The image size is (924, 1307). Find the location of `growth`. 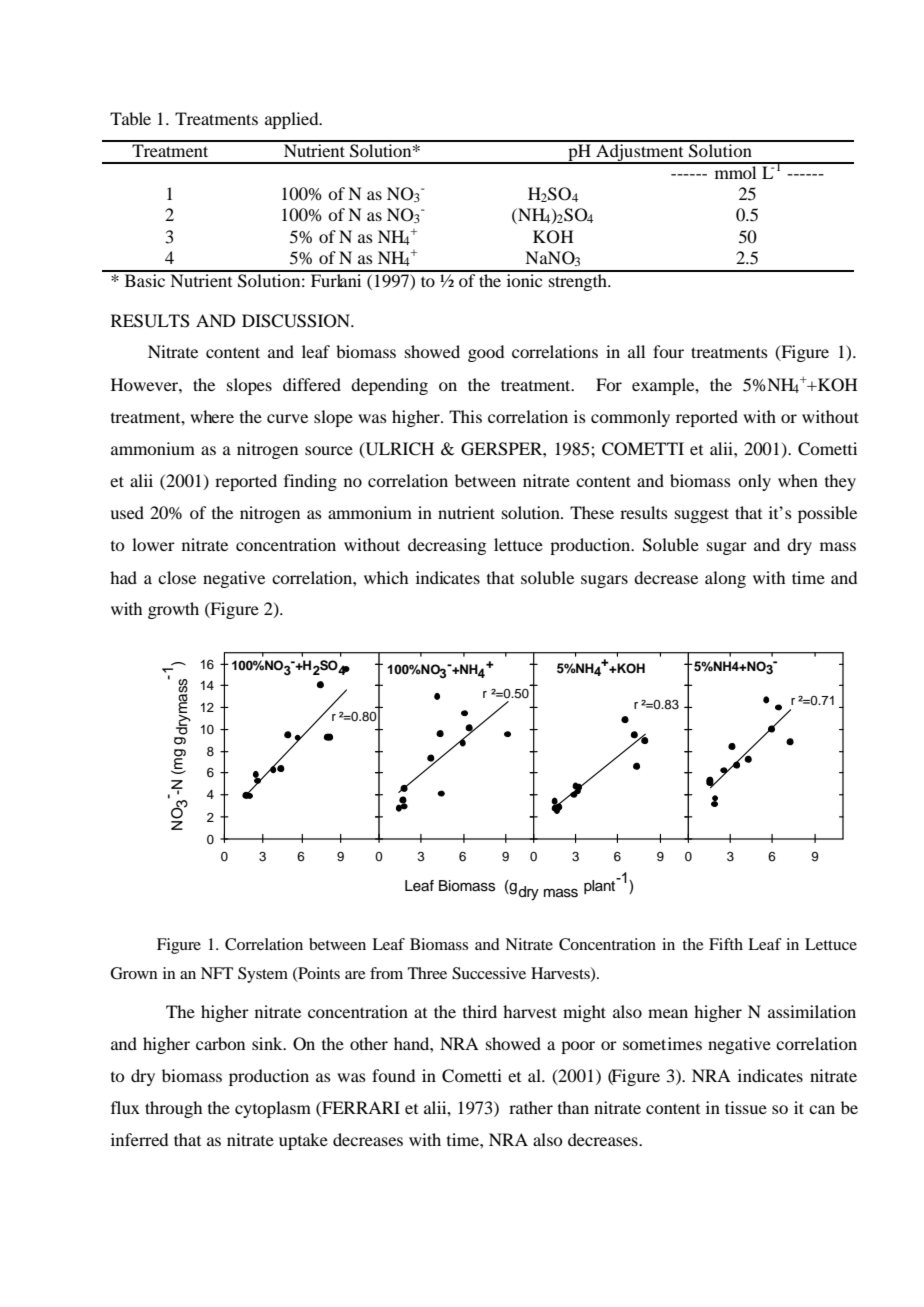

growth is located at coordinates (173, 610).
